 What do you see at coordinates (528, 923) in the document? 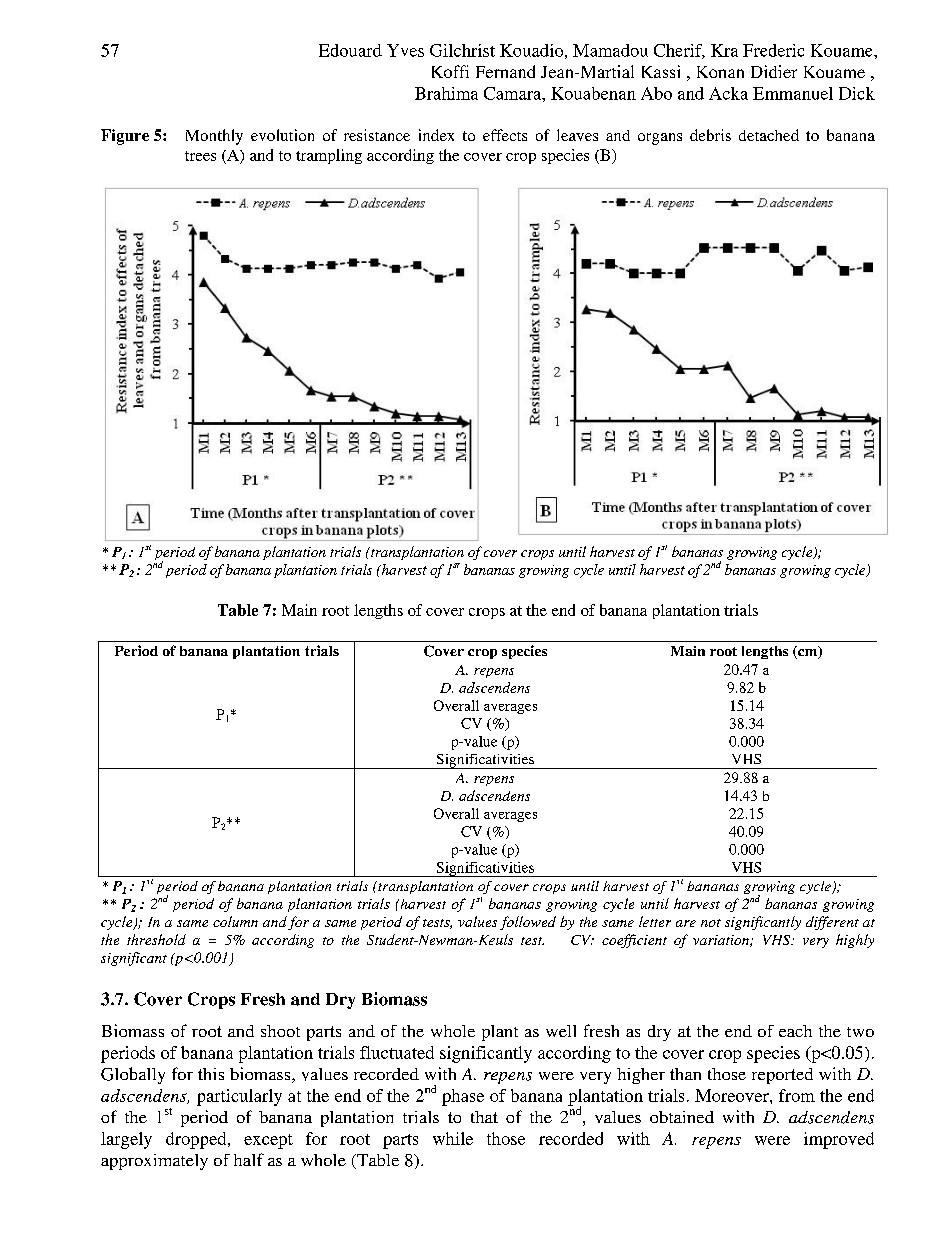
I see `followed` at bounding box center [528, 923].
